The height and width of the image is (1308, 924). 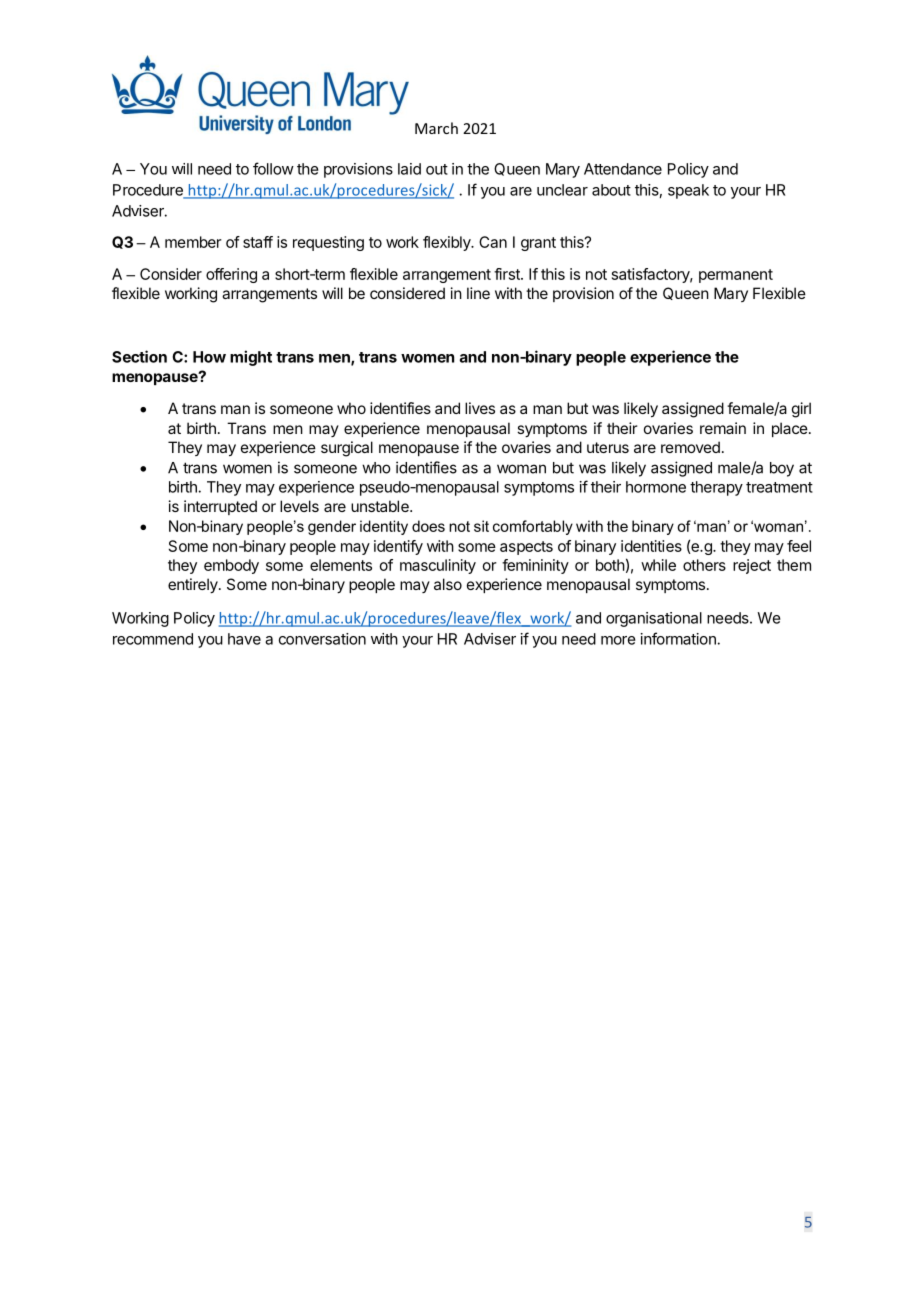 I want to click on also, so click(x=448, y=584).
